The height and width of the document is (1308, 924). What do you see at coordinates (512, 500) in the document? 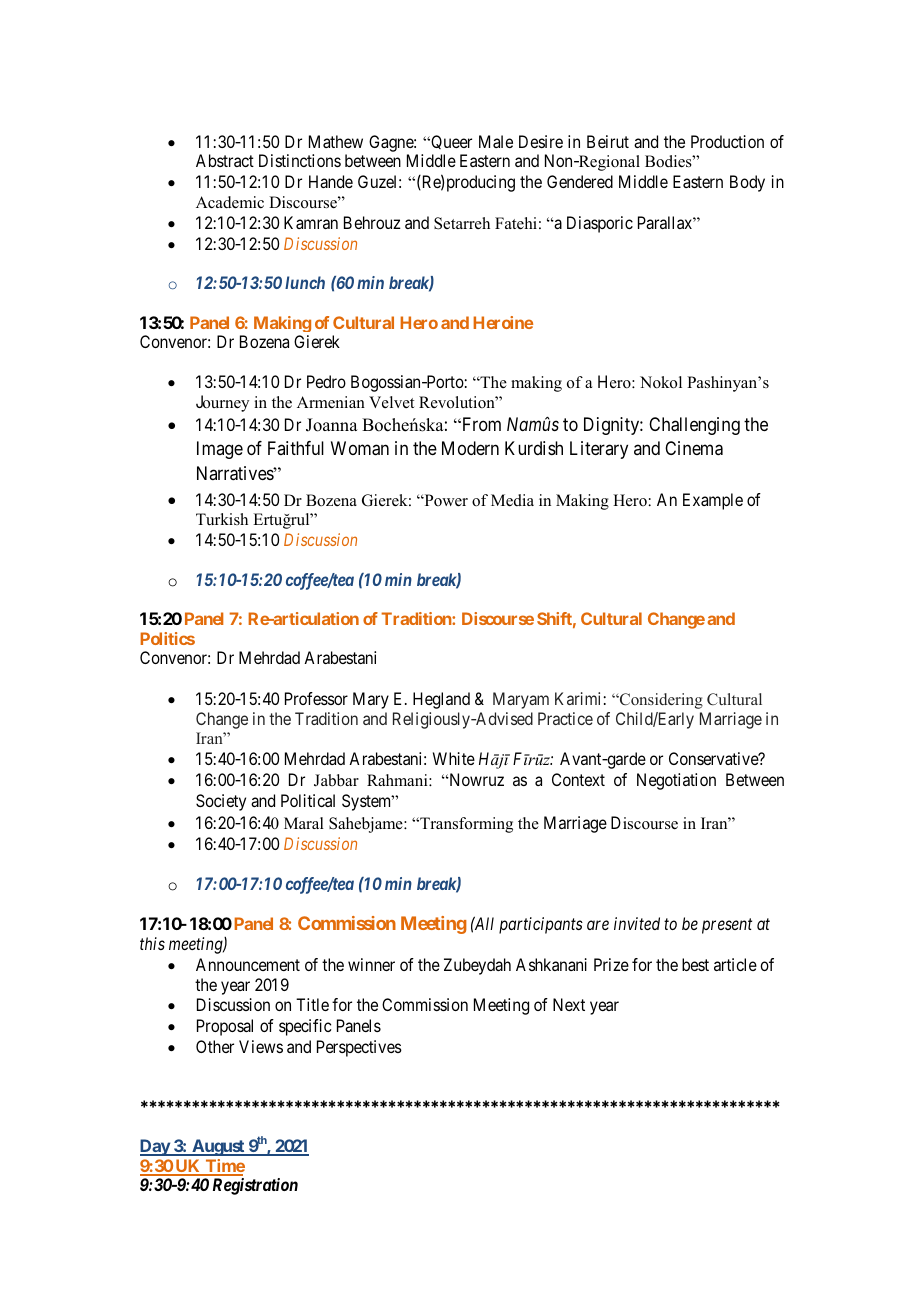
I see `Media` at bounding box center [512, 500].
